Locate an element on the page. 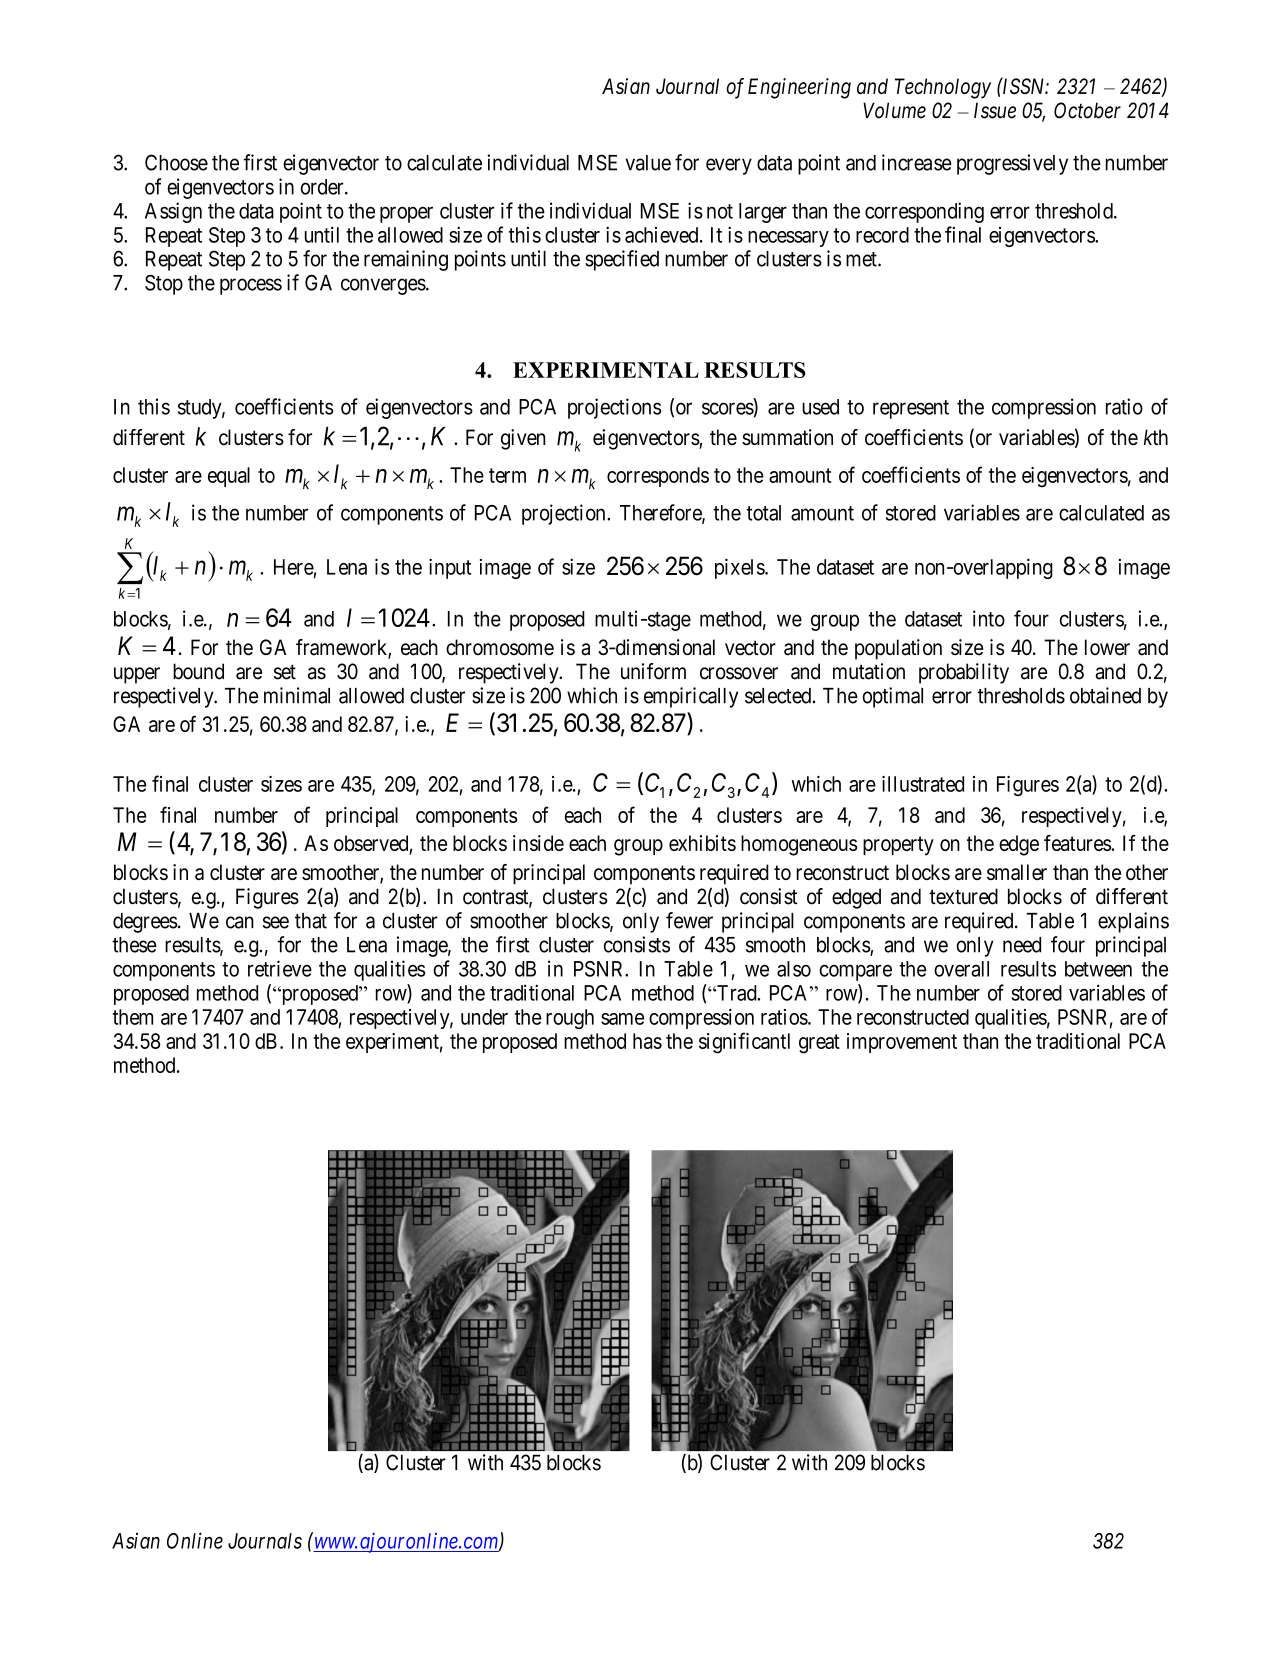 The height and width of the page is (1657, 1281). value is located at coordinates (648, 163).
